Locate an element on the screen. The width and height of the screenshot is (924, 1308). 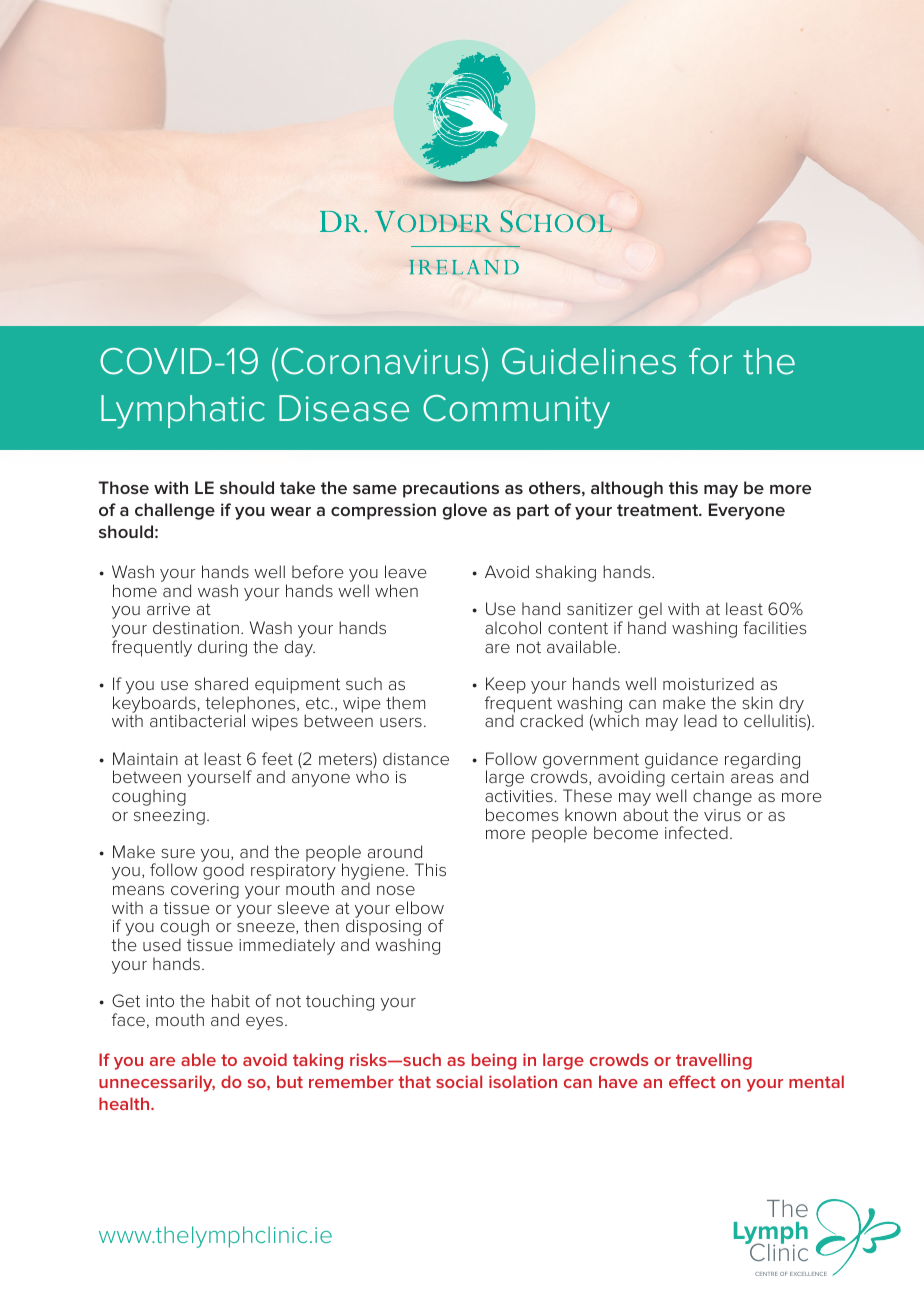
Disease is located at coordinates (344, 408).
